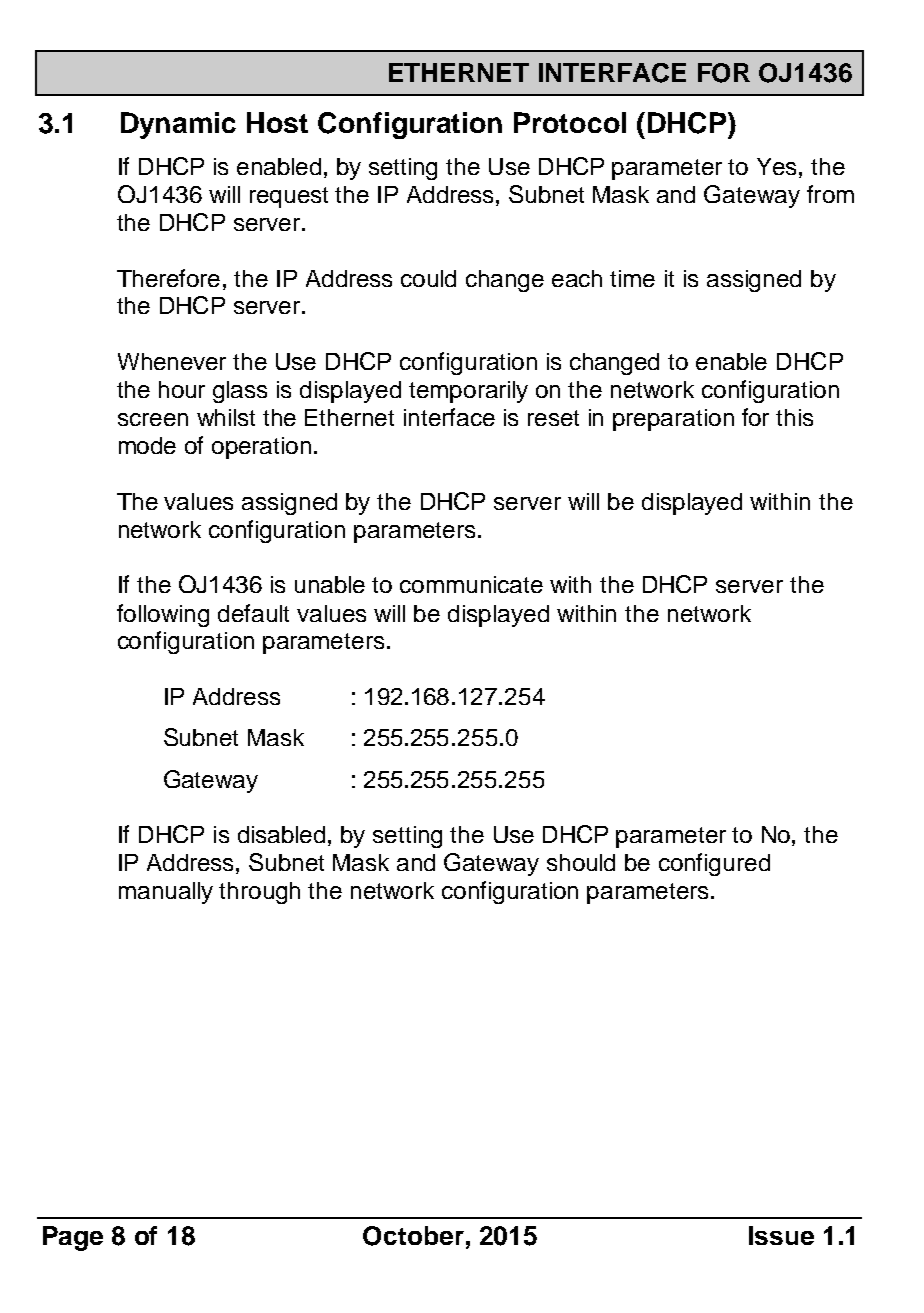 This image has width=924, height=1313. I want to click on October, so click(413, 1236).
